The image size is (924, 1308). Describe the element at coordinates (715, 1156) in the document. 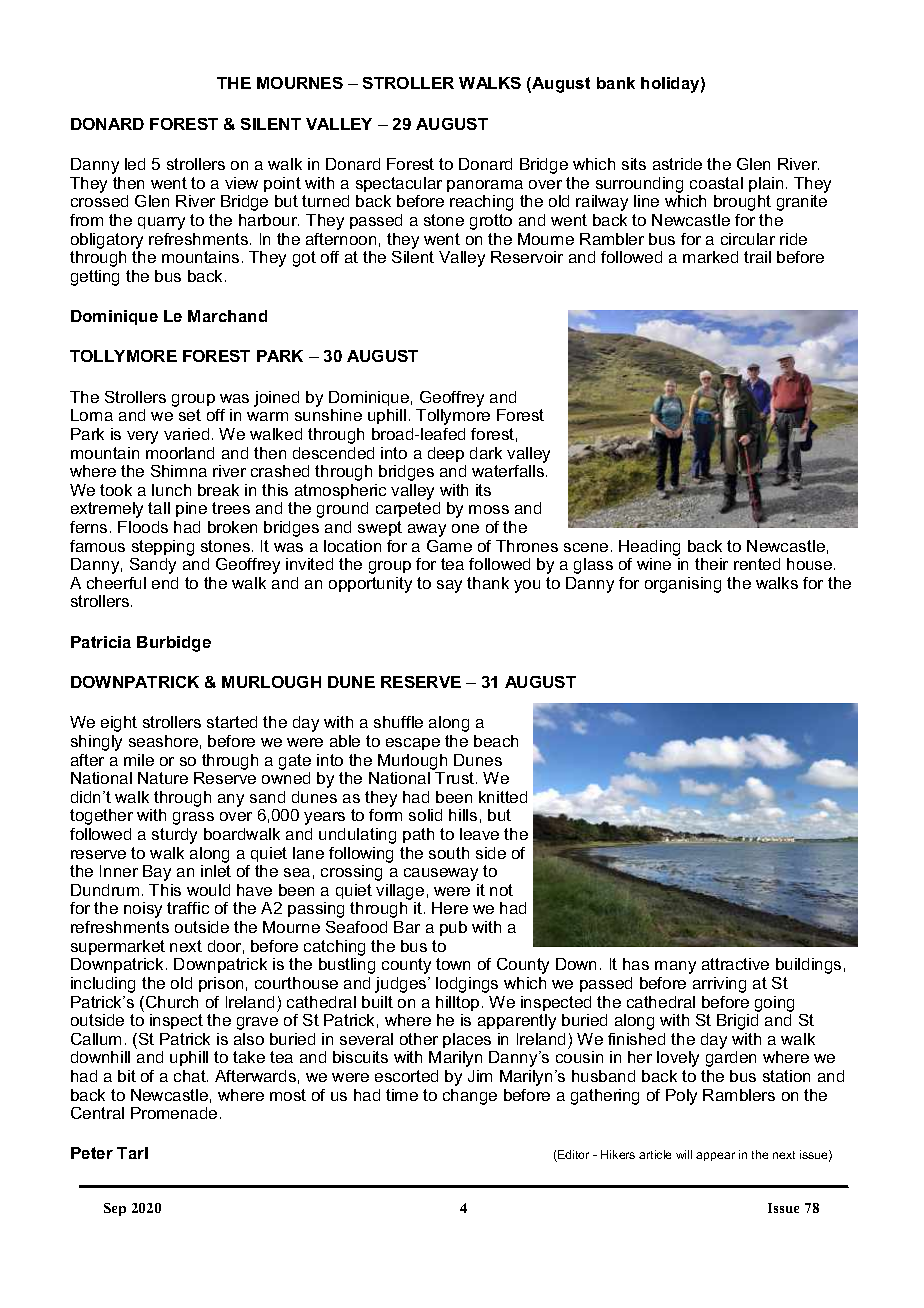

I see `appear` at that location.
